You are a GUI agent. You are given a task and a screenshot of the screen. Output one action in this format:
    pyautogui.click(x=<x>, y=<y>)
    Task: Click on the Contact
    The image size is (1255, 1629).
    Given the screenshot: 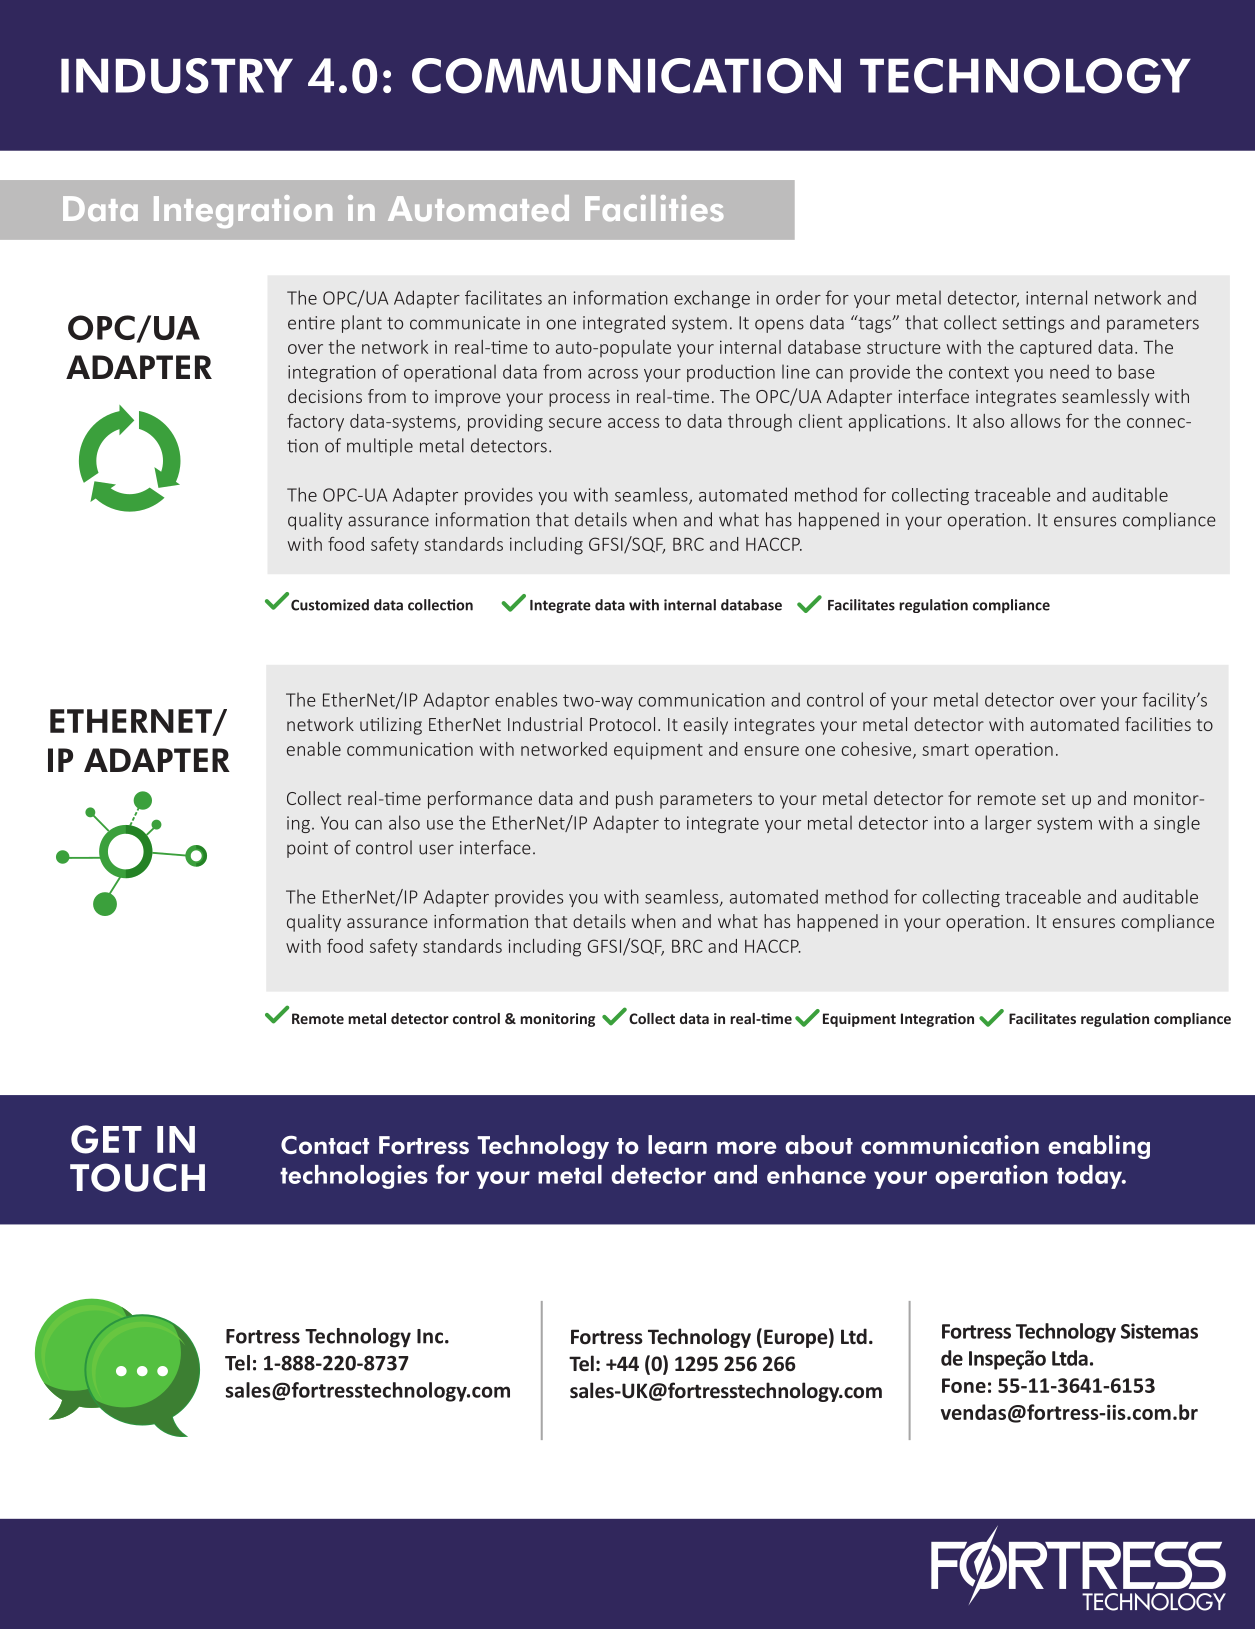 What is the action you would take?
    pyautogui.click(x=325, y=1144)
